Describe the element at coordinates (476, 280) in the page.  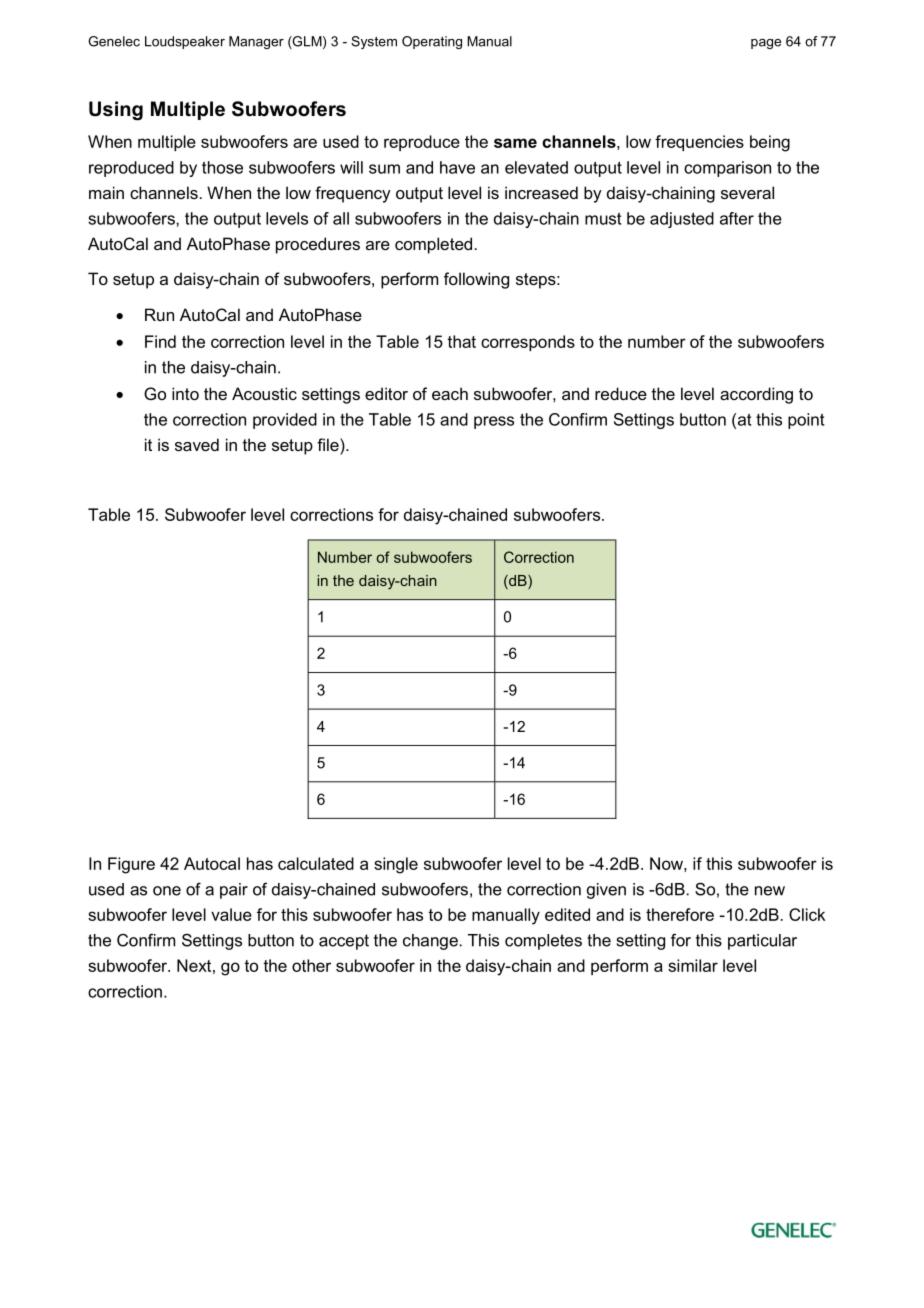
I see `following` at that location.
